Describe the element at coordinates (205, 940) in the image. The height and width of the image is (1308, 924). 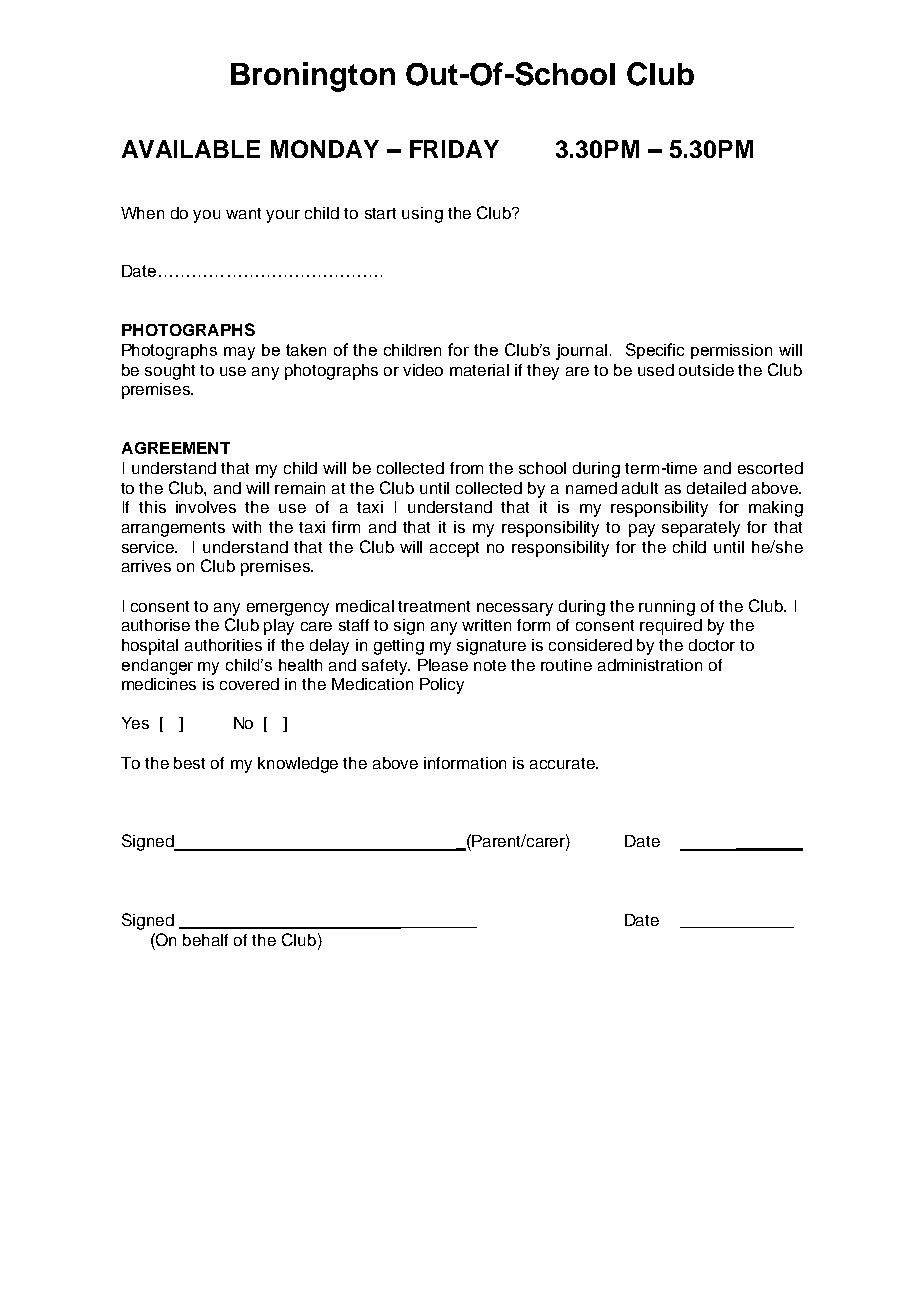
I see `behalf` at that location.
